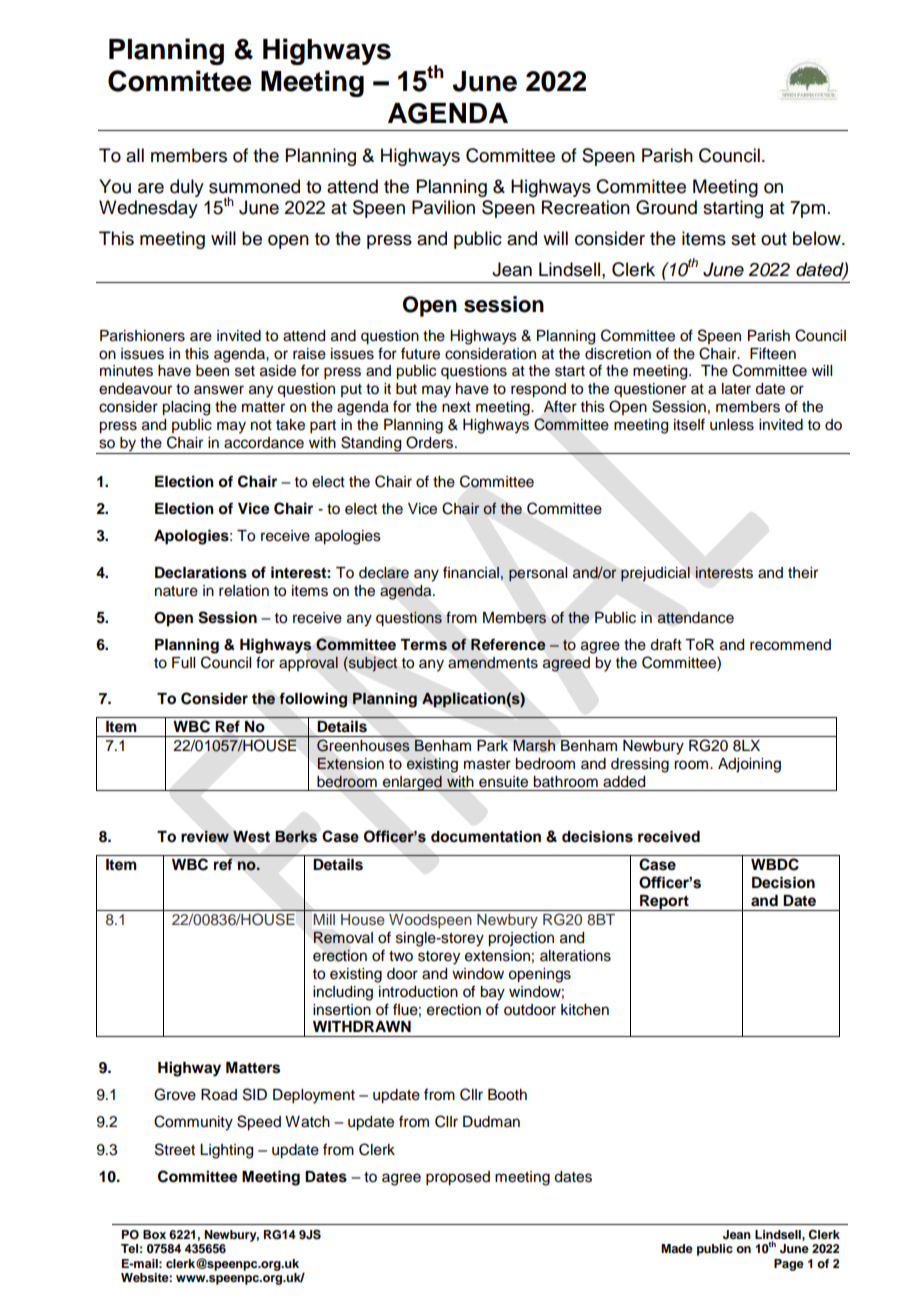  I want to click on Made, so click(677, 1248).
